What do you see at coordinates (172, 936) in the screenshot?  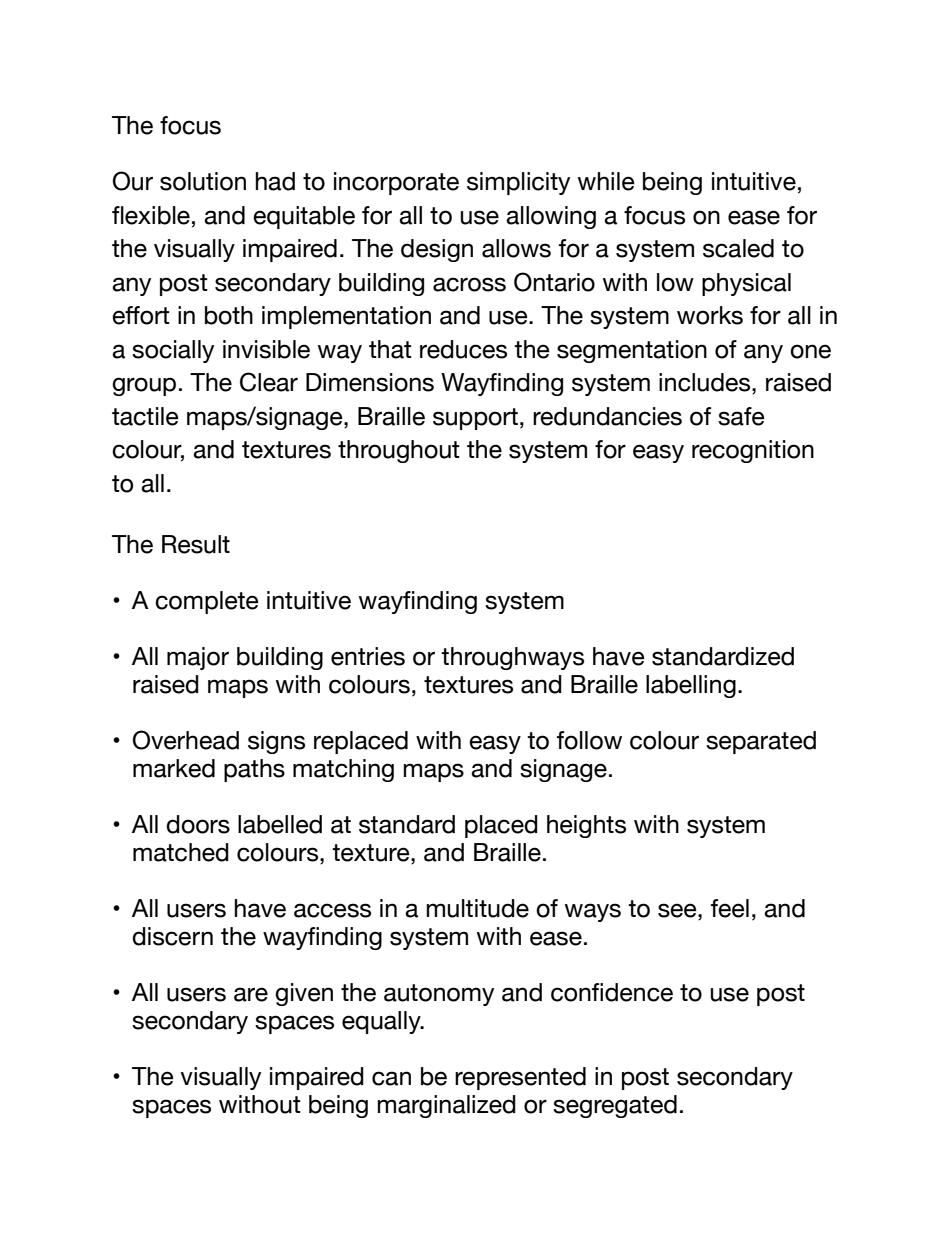 I see `discern` at bounding box center [172, 936].
